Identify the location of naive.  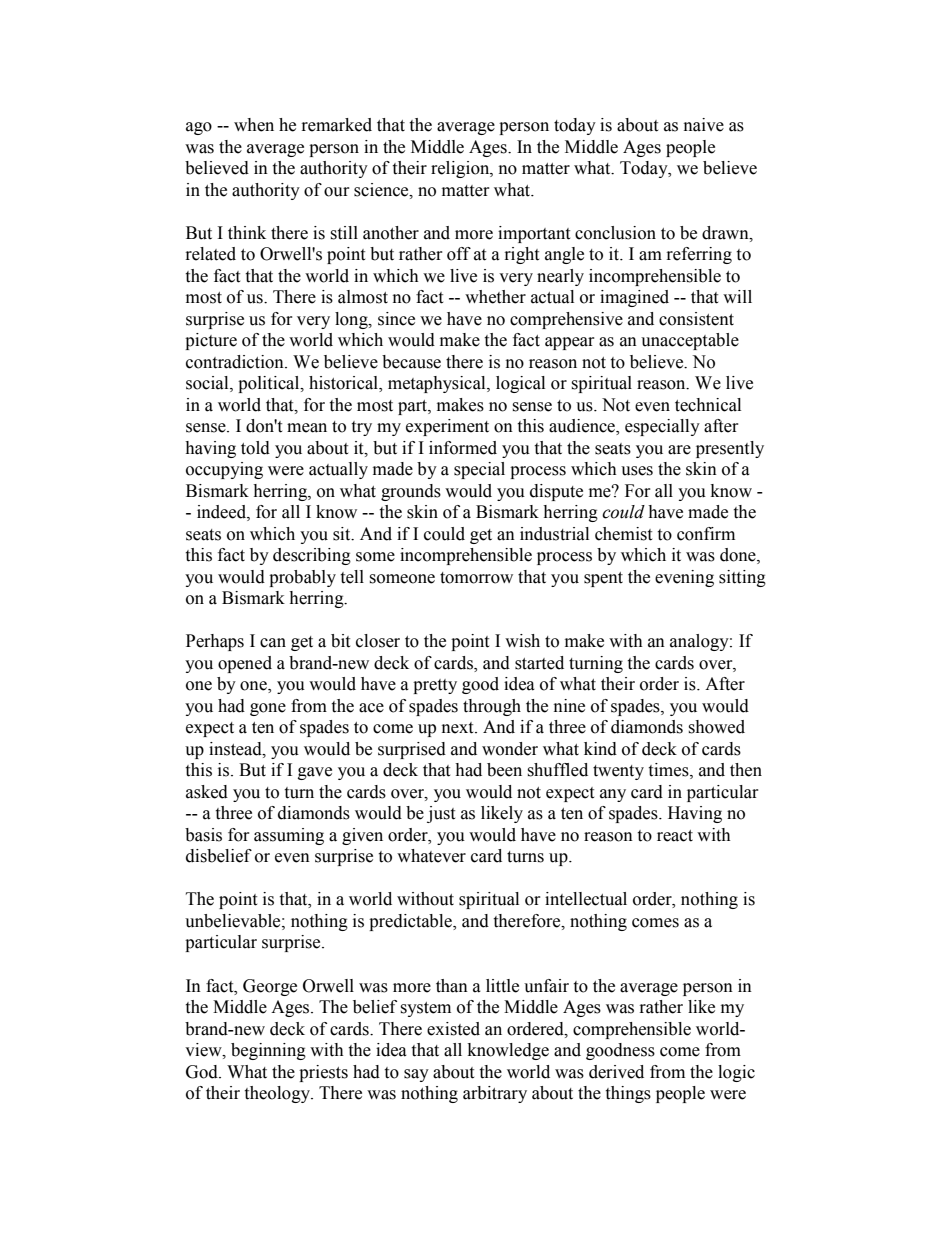
(704, 125).
